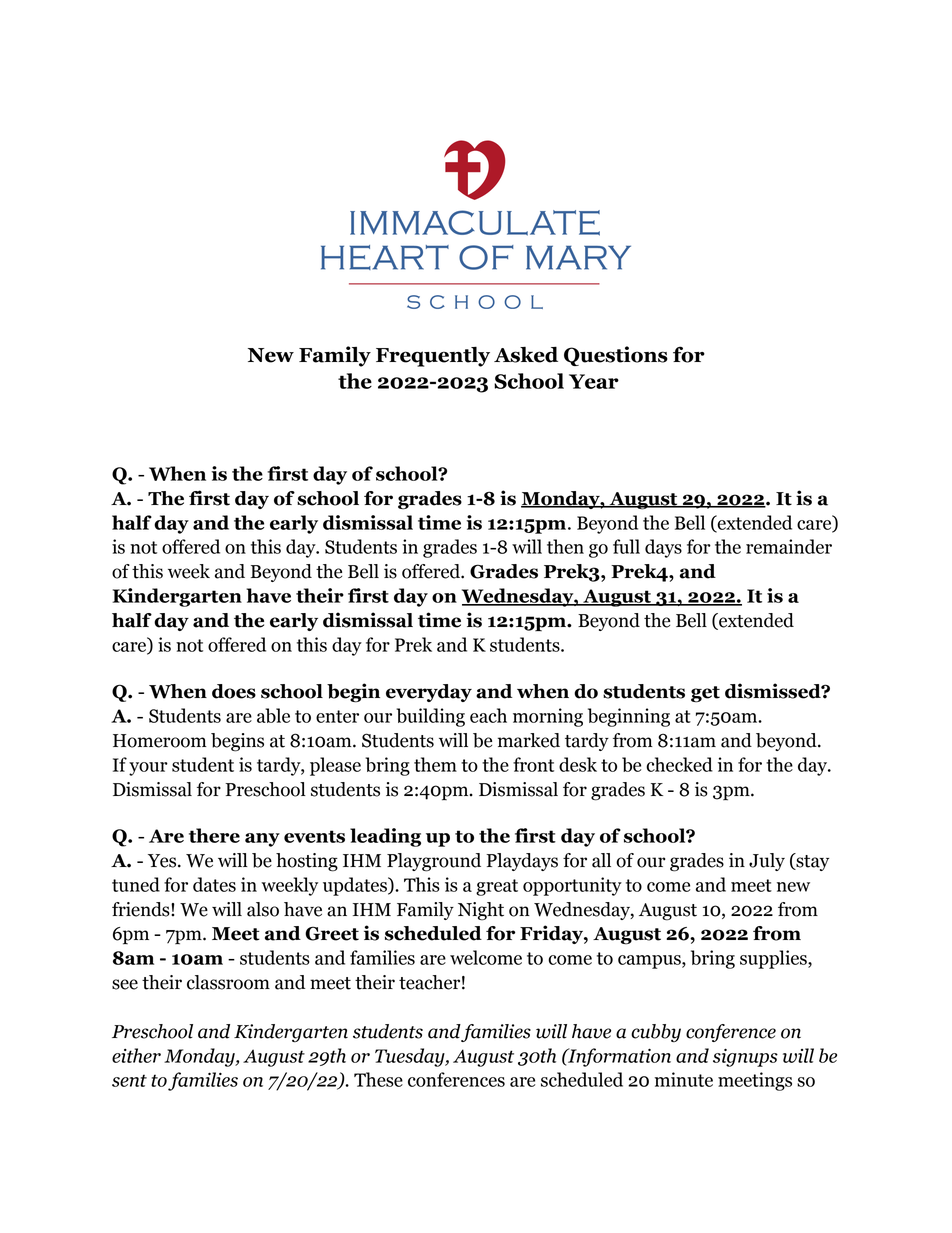  What do you see at coordinates (526, 354) in the image?
I see `Asked` at bounding box center [526, 354].
